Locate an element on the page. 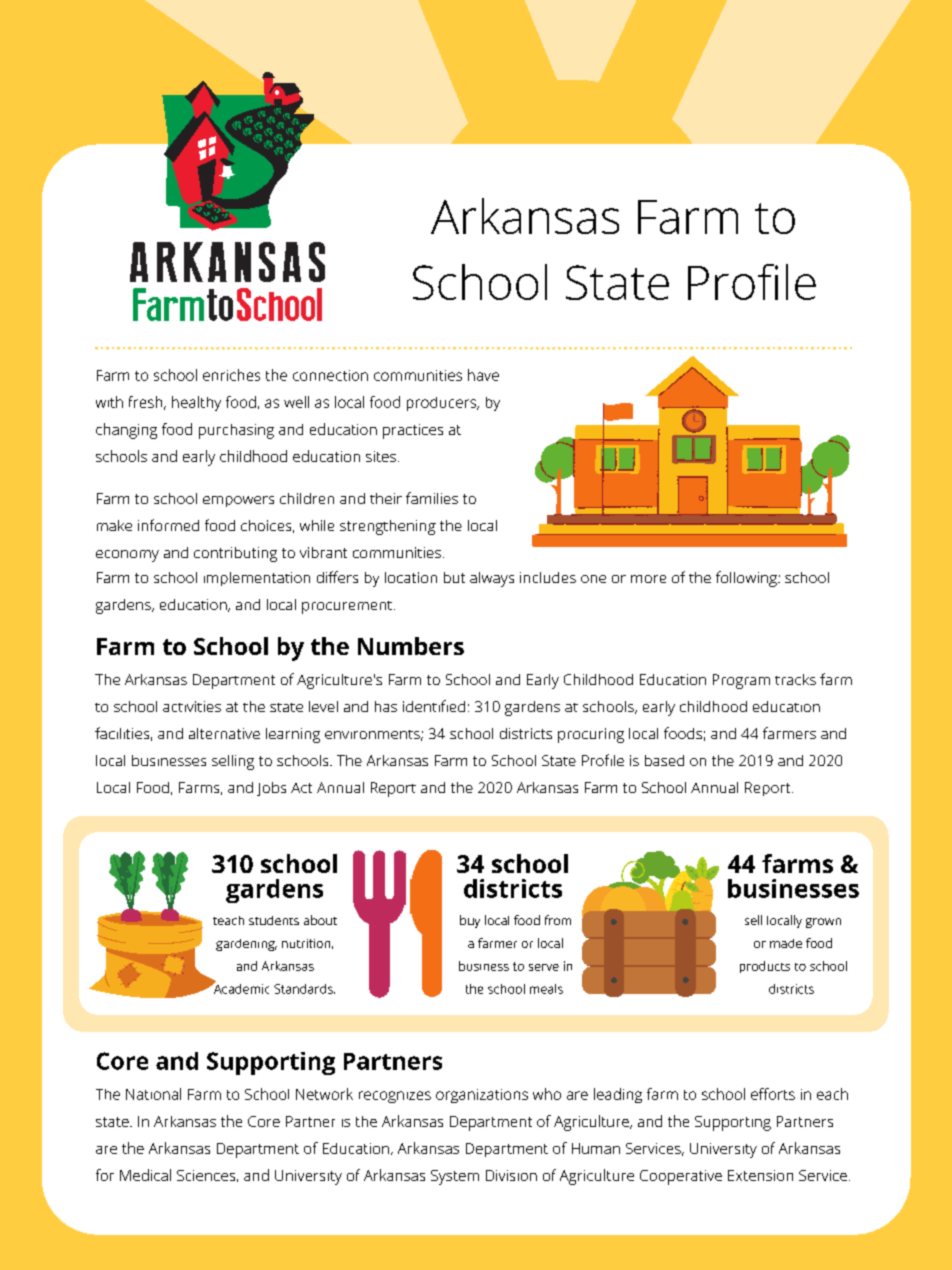  products is located at coordinates (765, 967).
